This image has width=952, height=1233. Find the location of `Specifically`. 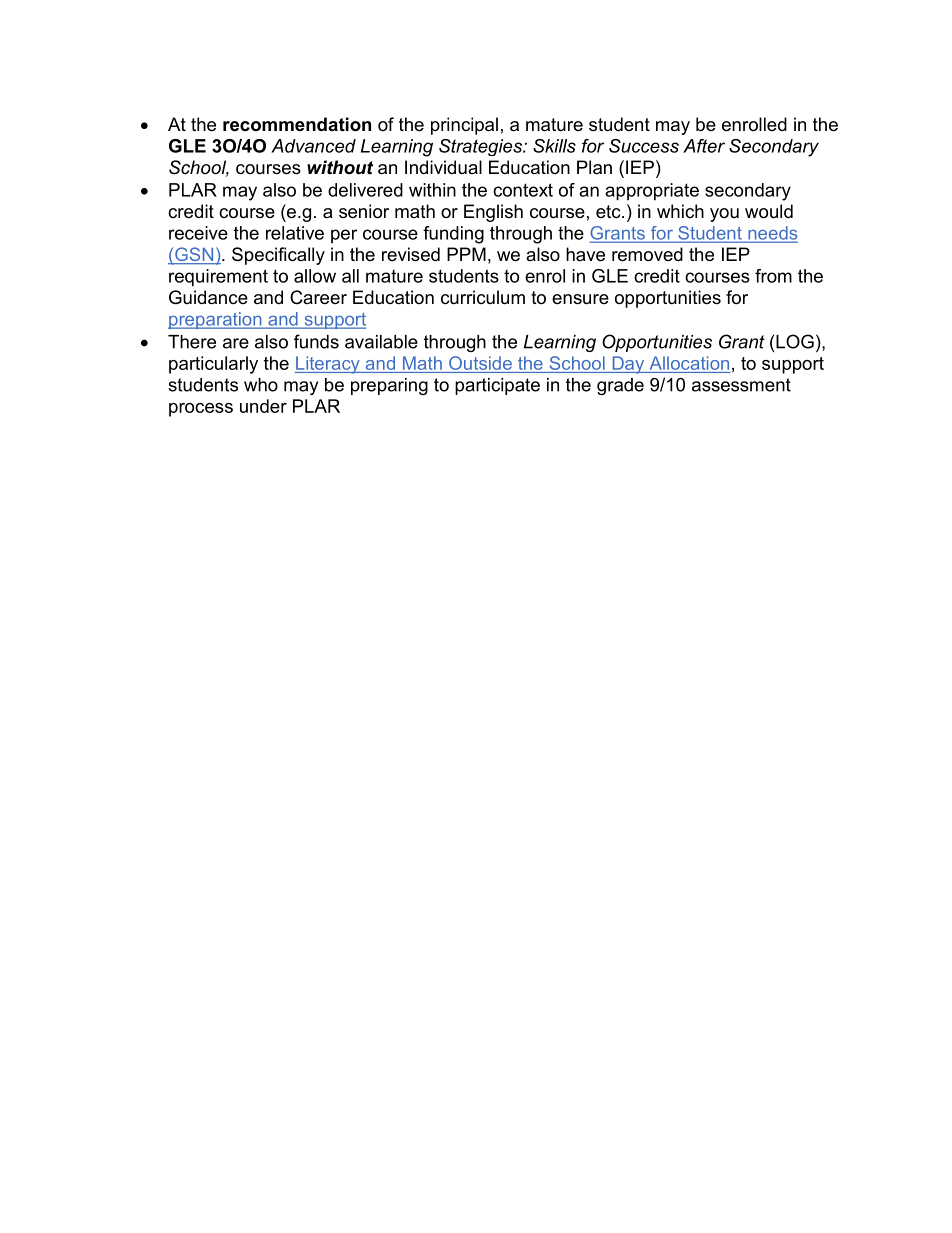

Specifically is located at coordinates (278, 256).
